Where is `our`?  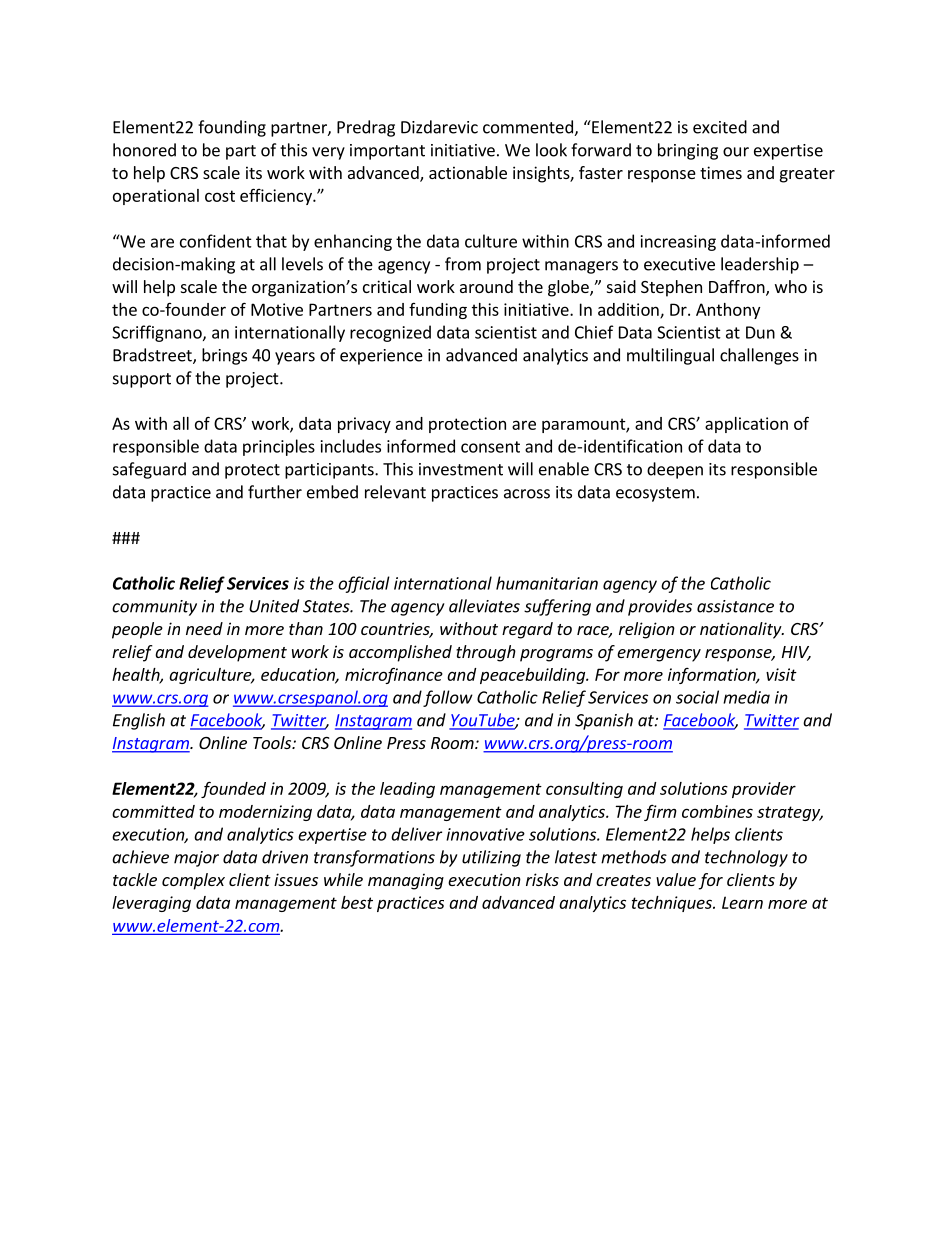 our is located at coordinates (736, 152).
